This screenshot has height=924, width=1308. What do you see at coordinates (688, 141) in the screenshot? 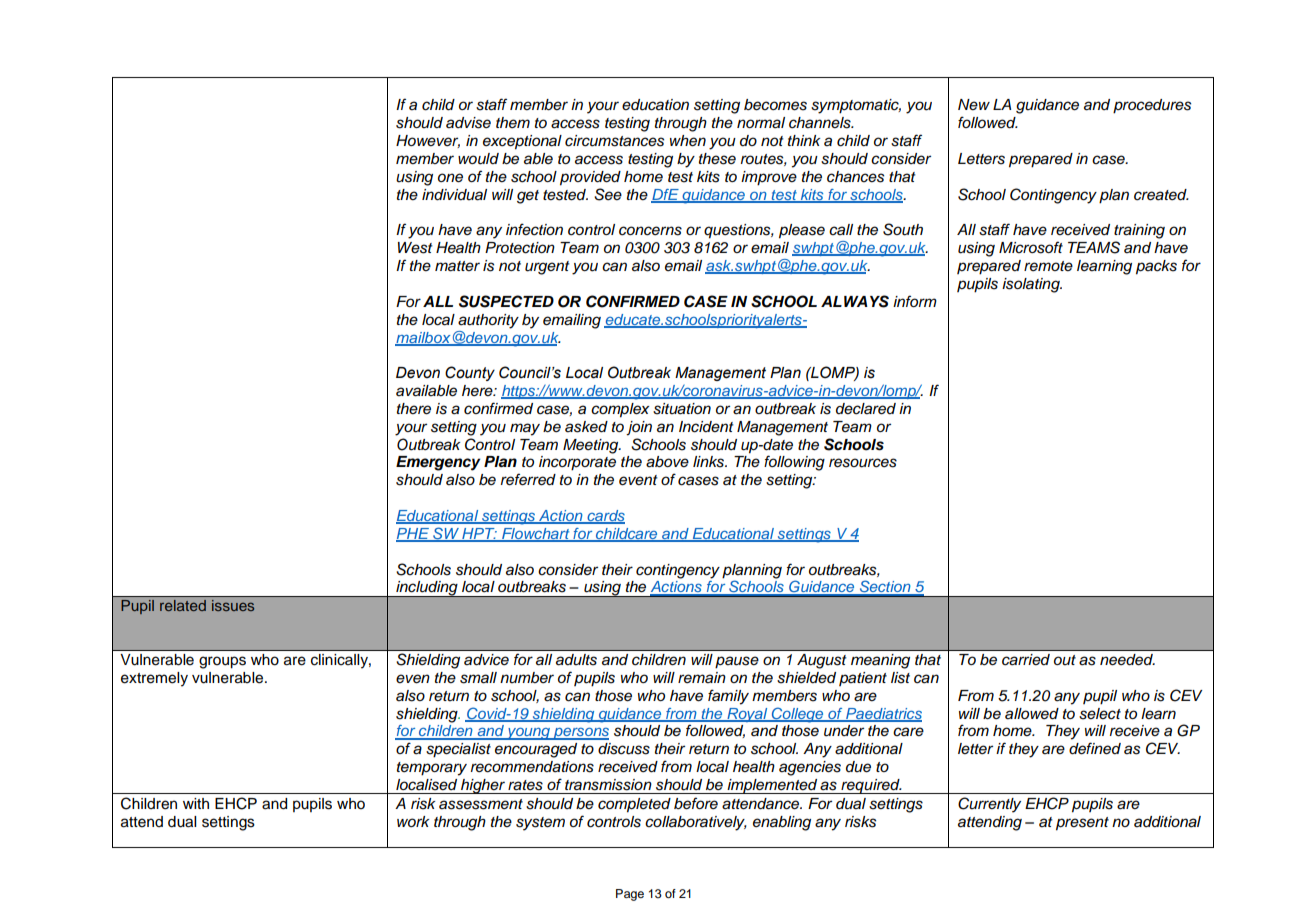
I see `when` at bounding box center [688, 141].
